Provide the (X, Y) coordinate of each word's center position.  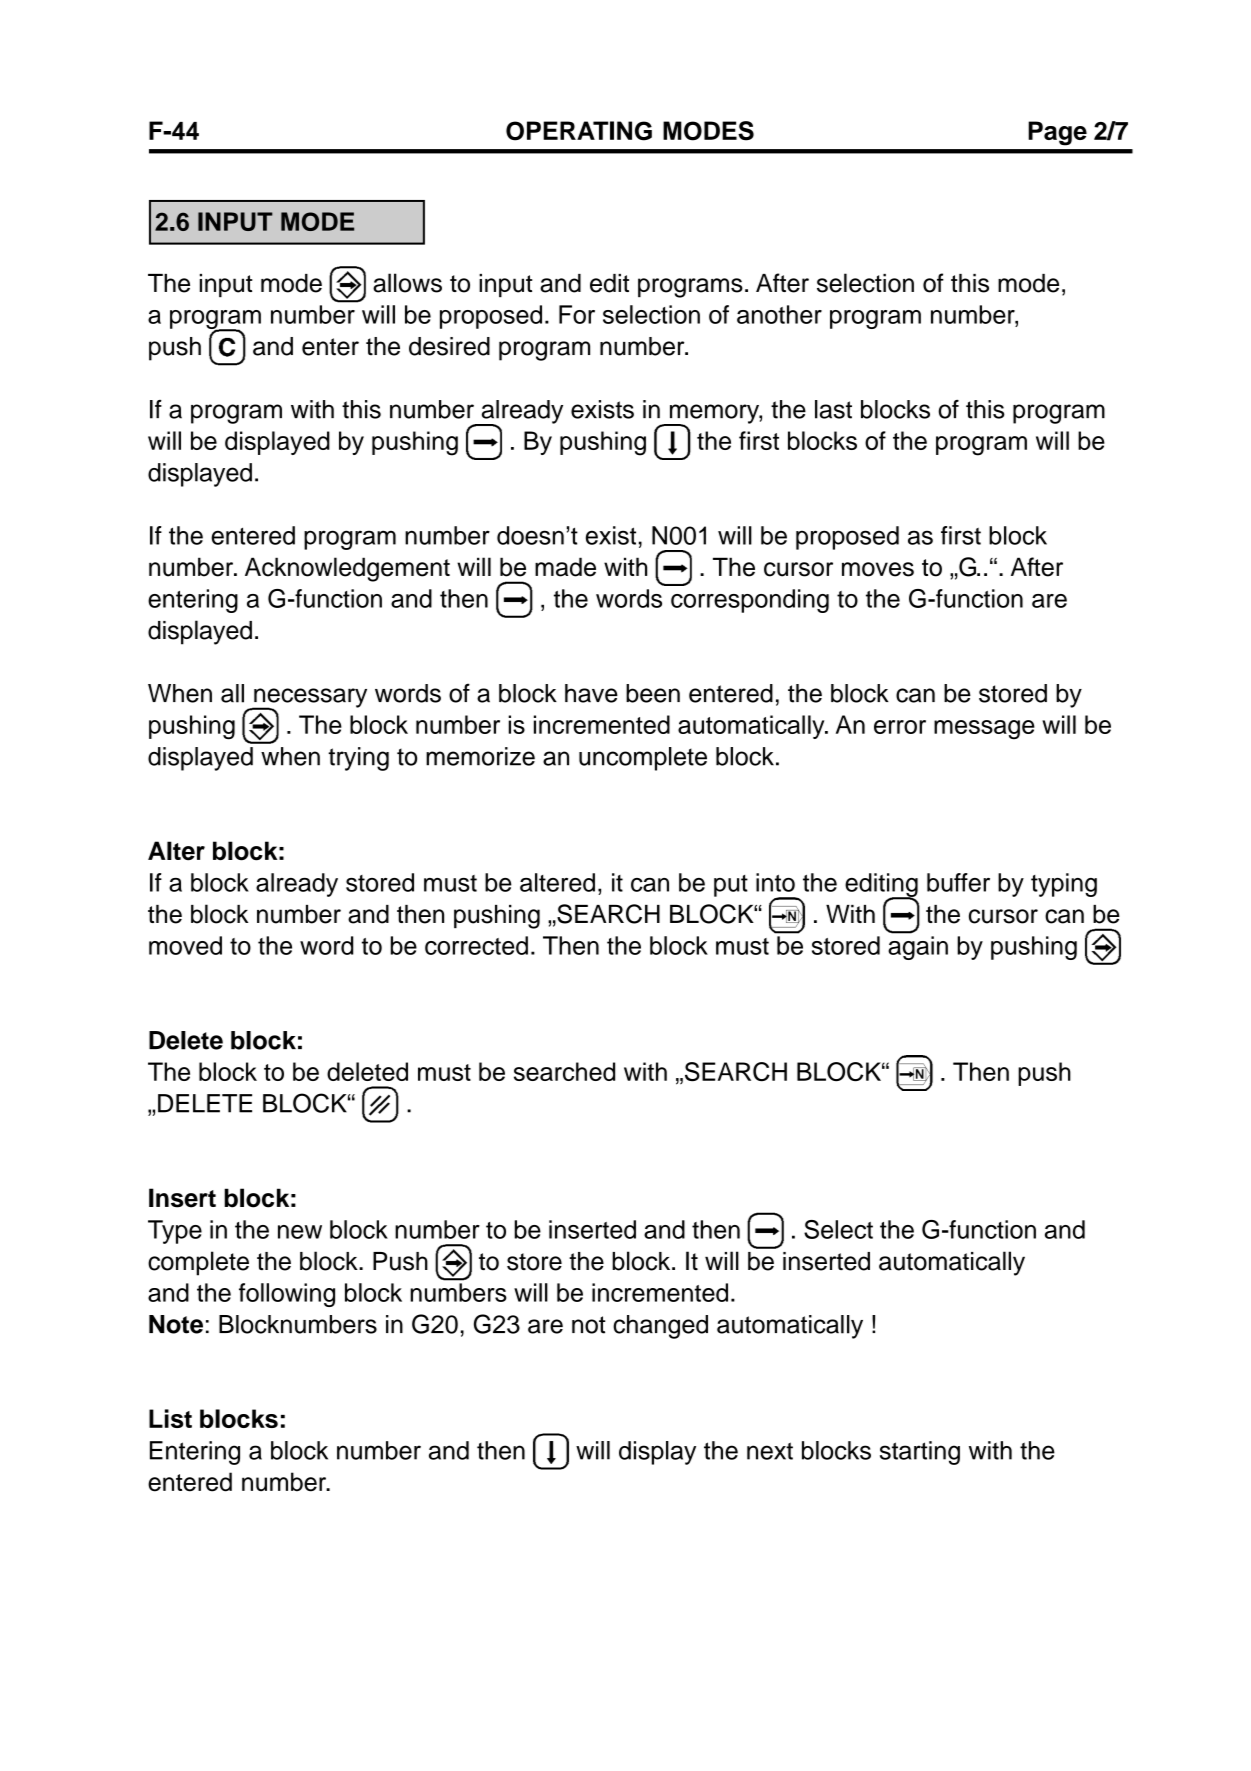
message (984, 730)
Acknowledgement (347, 569)
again (918, 948)
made (565, 567)
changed (660, 1327)
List (170, 1418)
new (300, 1232)
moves (878, 569)
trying (358, 759)
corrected (476, 945)
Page (1057, 133)
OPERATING (579, 131)
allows (407, 283)
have (591, 693)
